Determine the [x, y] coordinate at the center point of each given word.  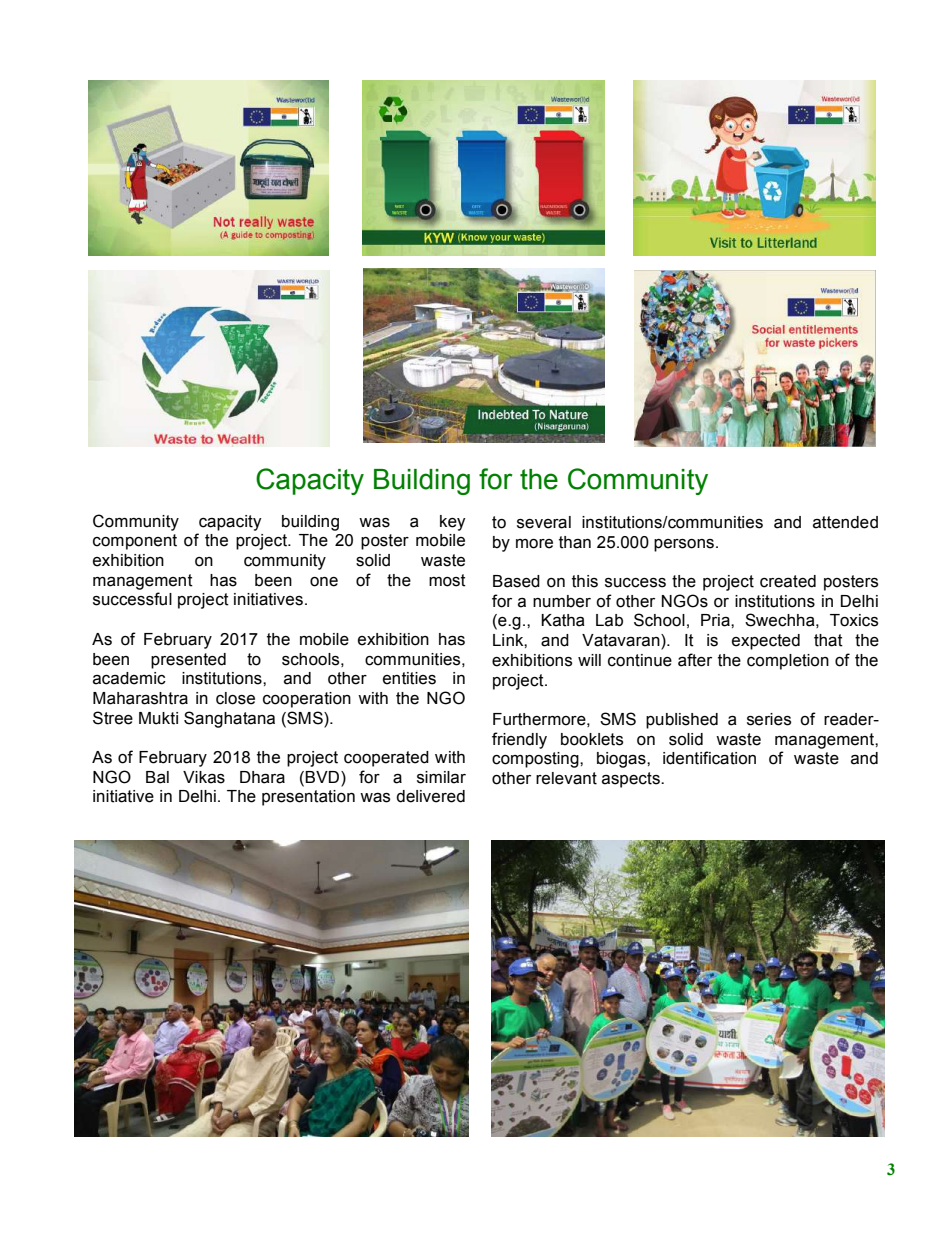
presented [188, 661]
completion [788, 662]
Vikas [204, 777]
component [135, 542]
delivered [430, 796]
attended [845, 522]
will [589, 660]
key [453, 523]
